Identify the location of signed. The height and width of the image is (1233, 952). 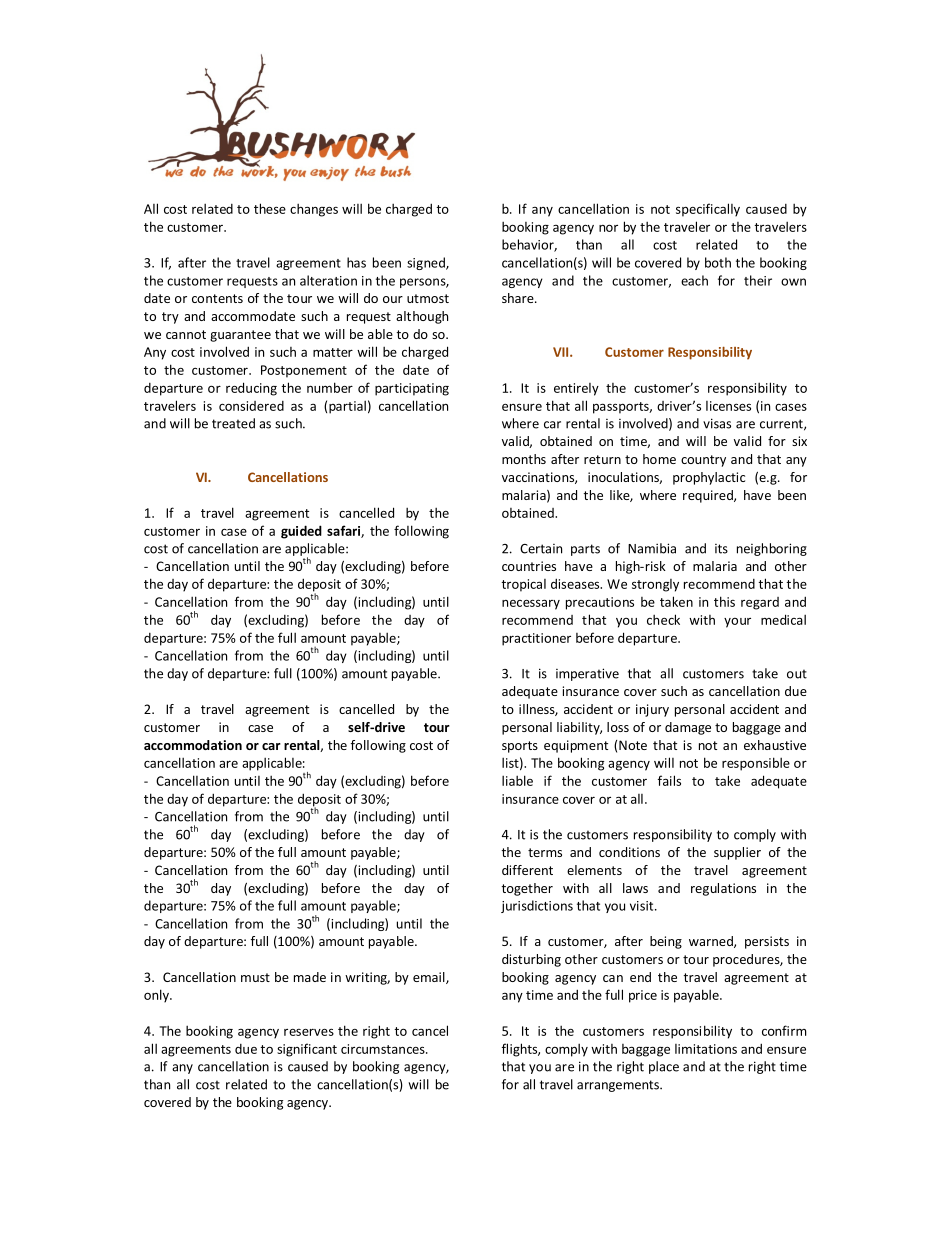
(427, 263).
